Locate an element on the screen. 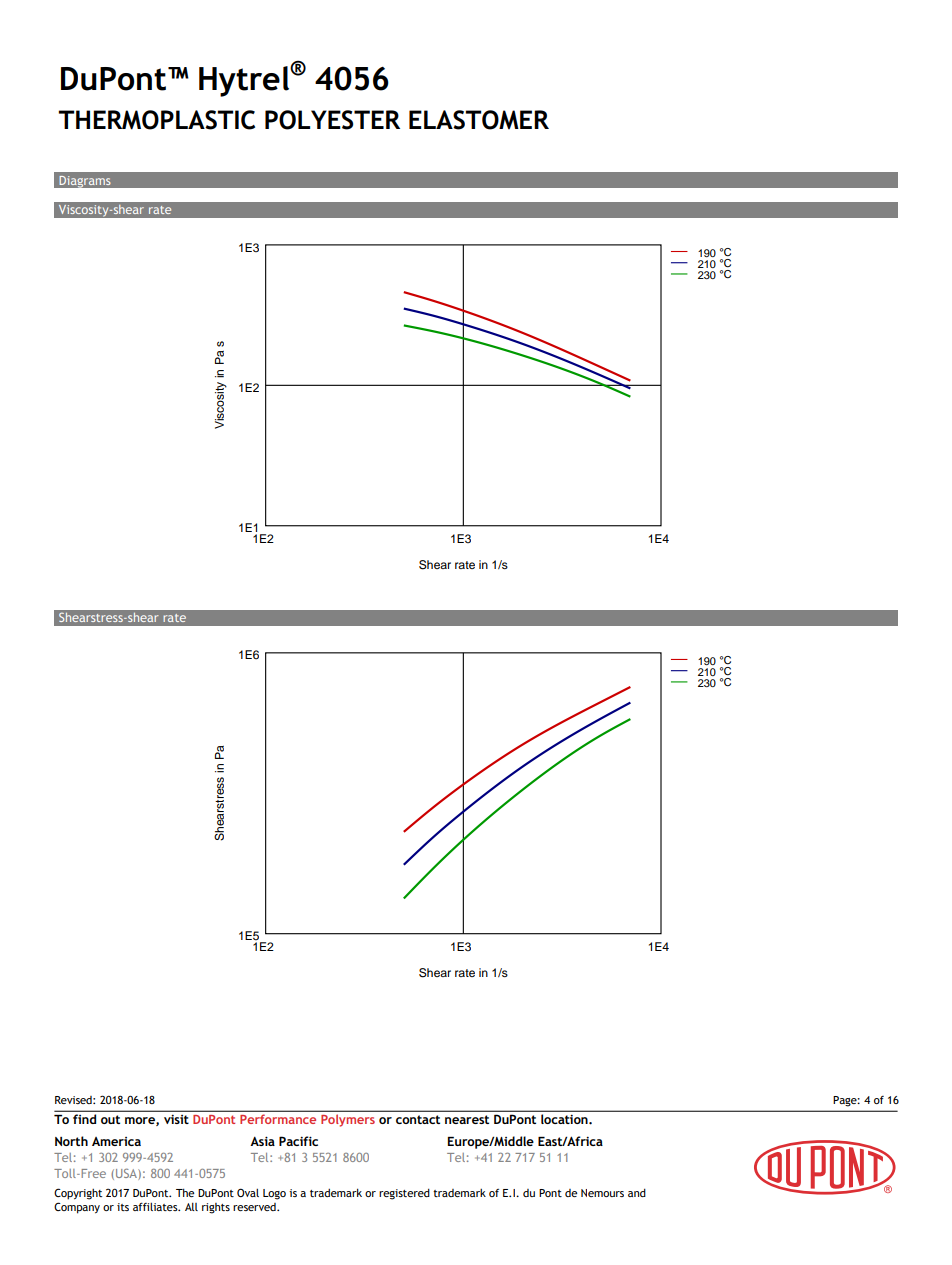 This screenshot has width=952, height=1265. THERMOPLASTIC is located at coordinates (156, 120).
